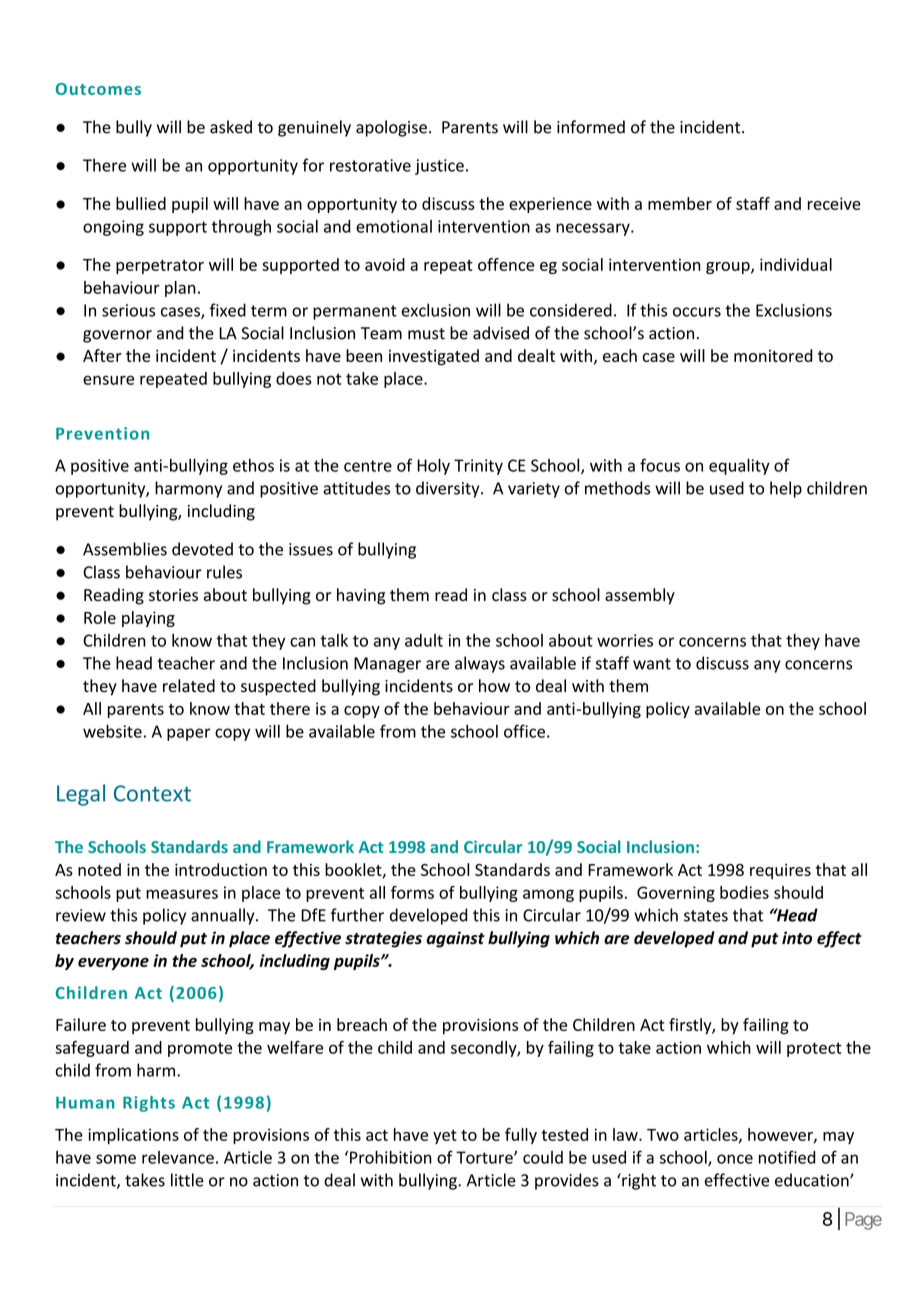 The height and width of the screenshot is (1308, 924). What do you see at coordinates (834, 203) in the screenshot?
I see `receive` at bounding box center [834, 203].
